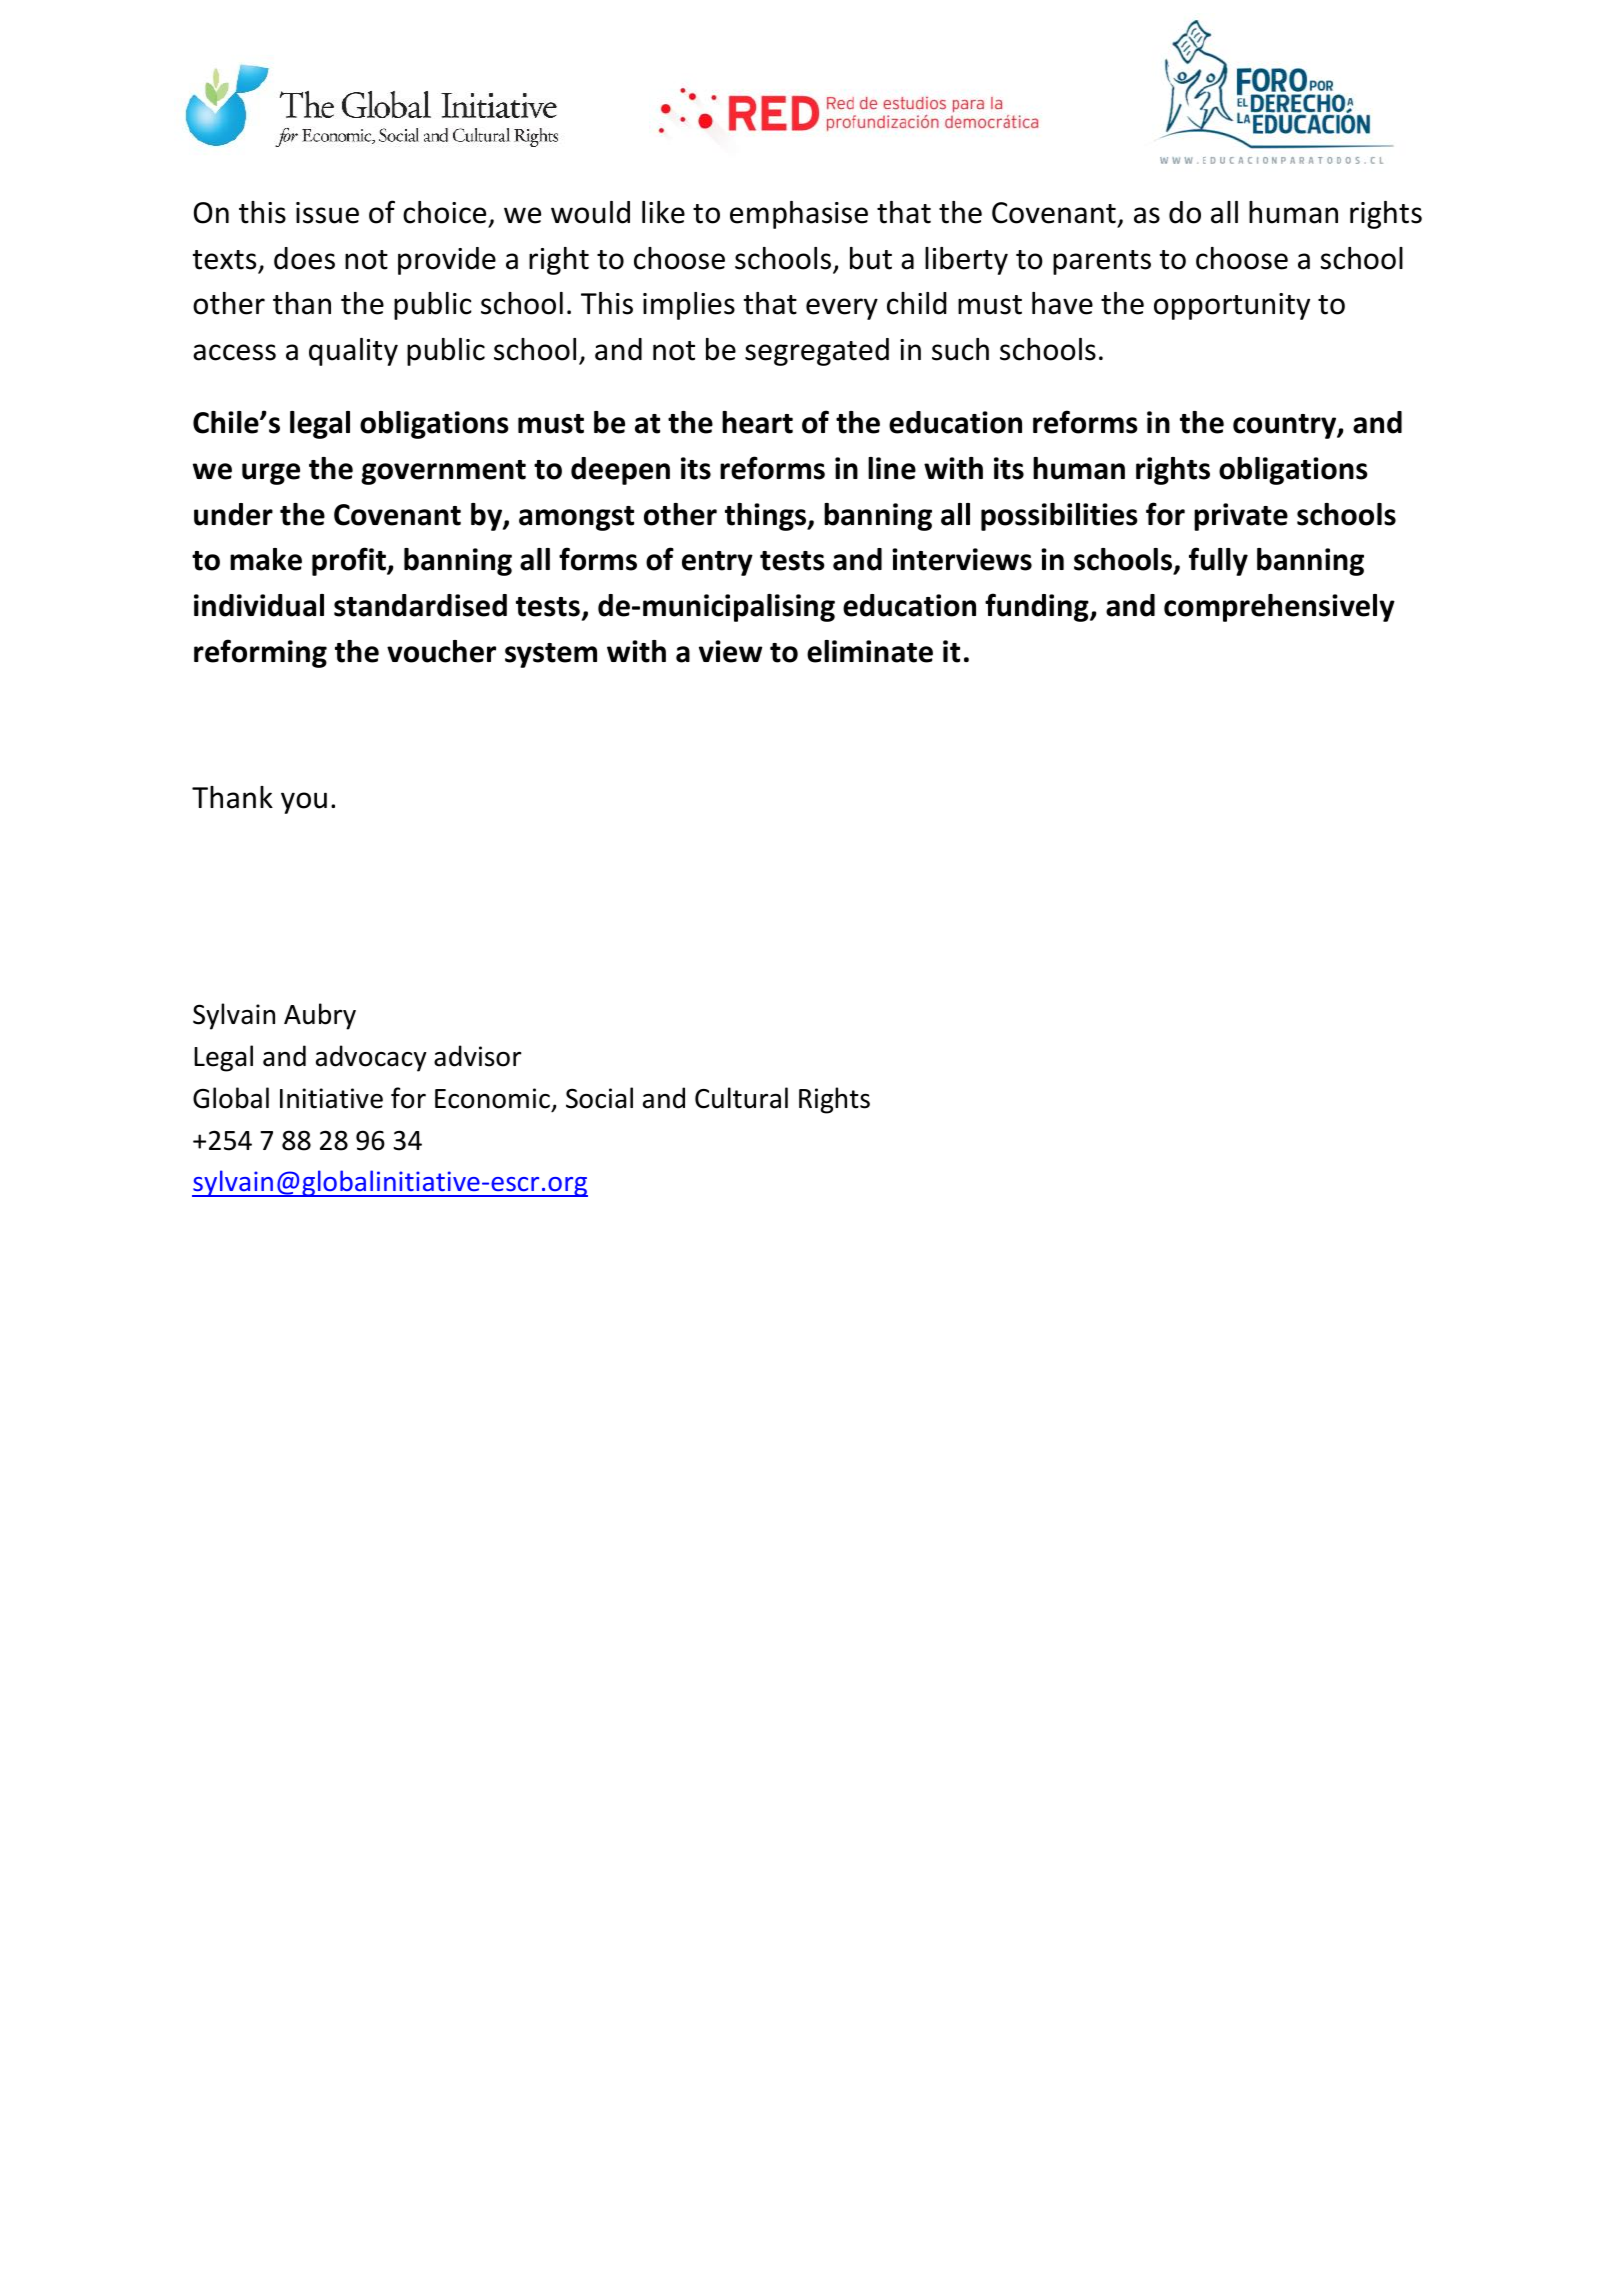 The image size is (1617, 2287). What do you see at coordinates (870, 651) in the page?
I see `eliminate` at bounding box center [870, 651].
